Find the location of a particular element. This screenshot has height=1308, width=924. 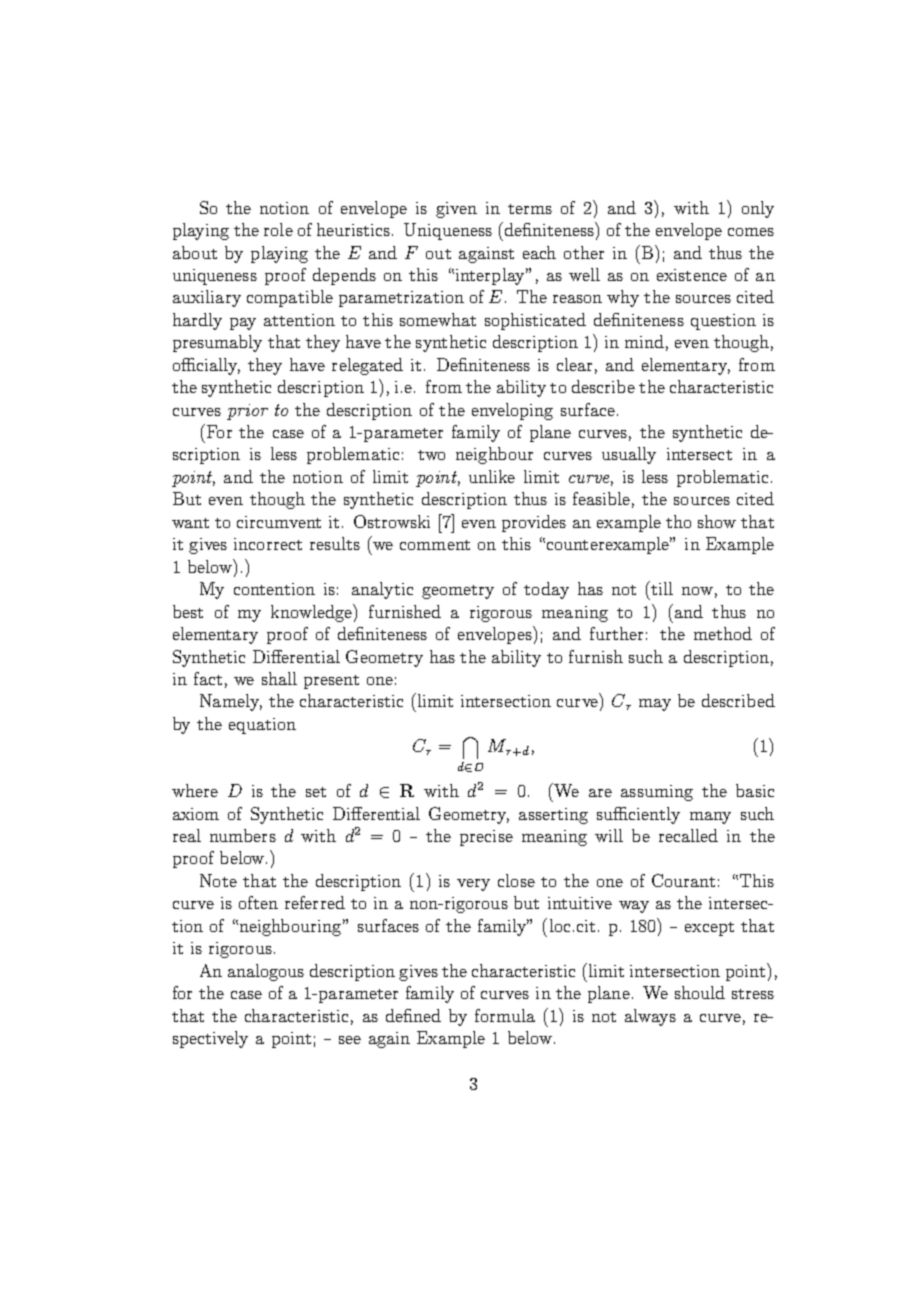

Courant is located at coordinates (683, 880).
